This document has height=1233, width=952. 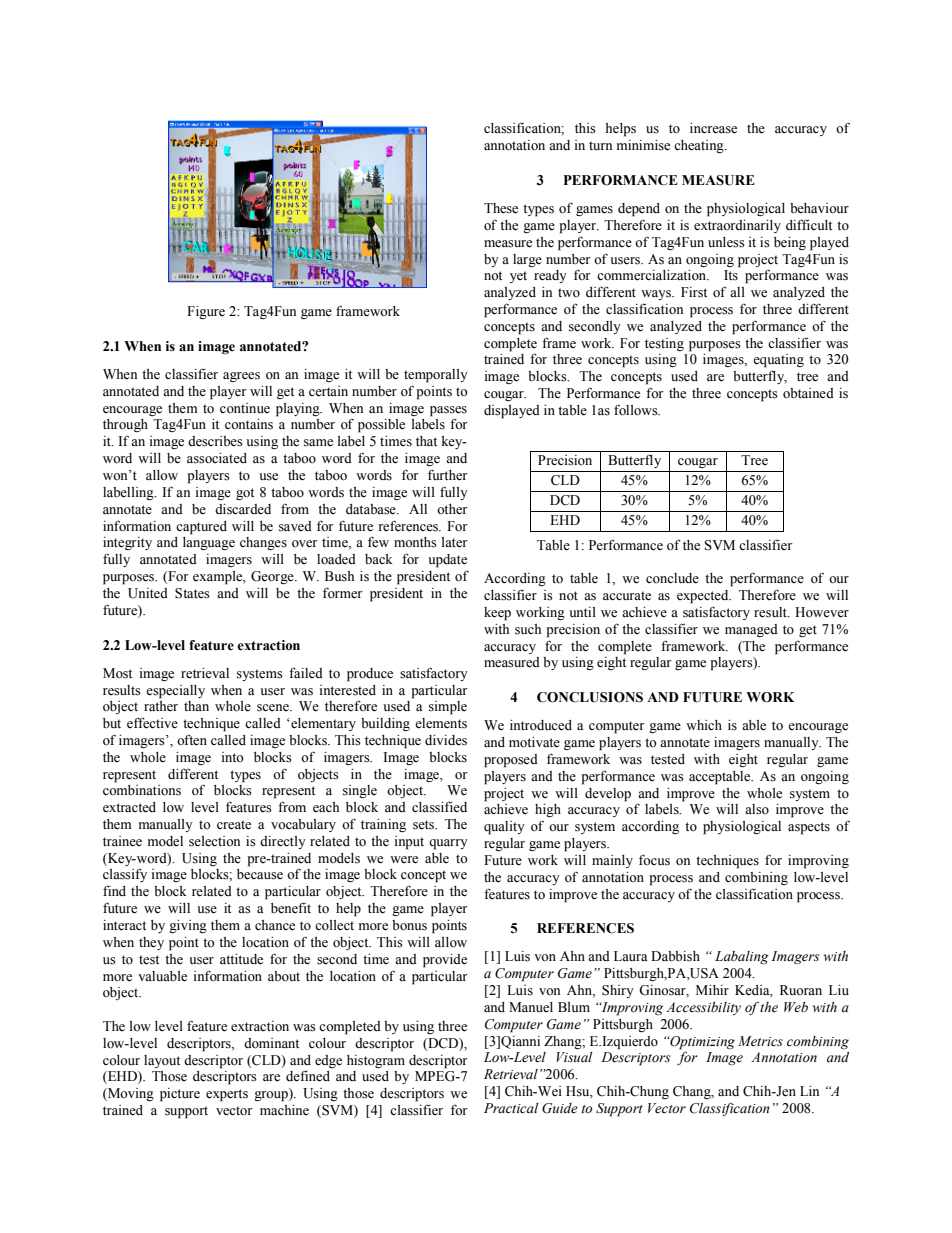 What do you see at coordinates (233, 757) in the document?
I see `into` at bounding box center [233, 757].
